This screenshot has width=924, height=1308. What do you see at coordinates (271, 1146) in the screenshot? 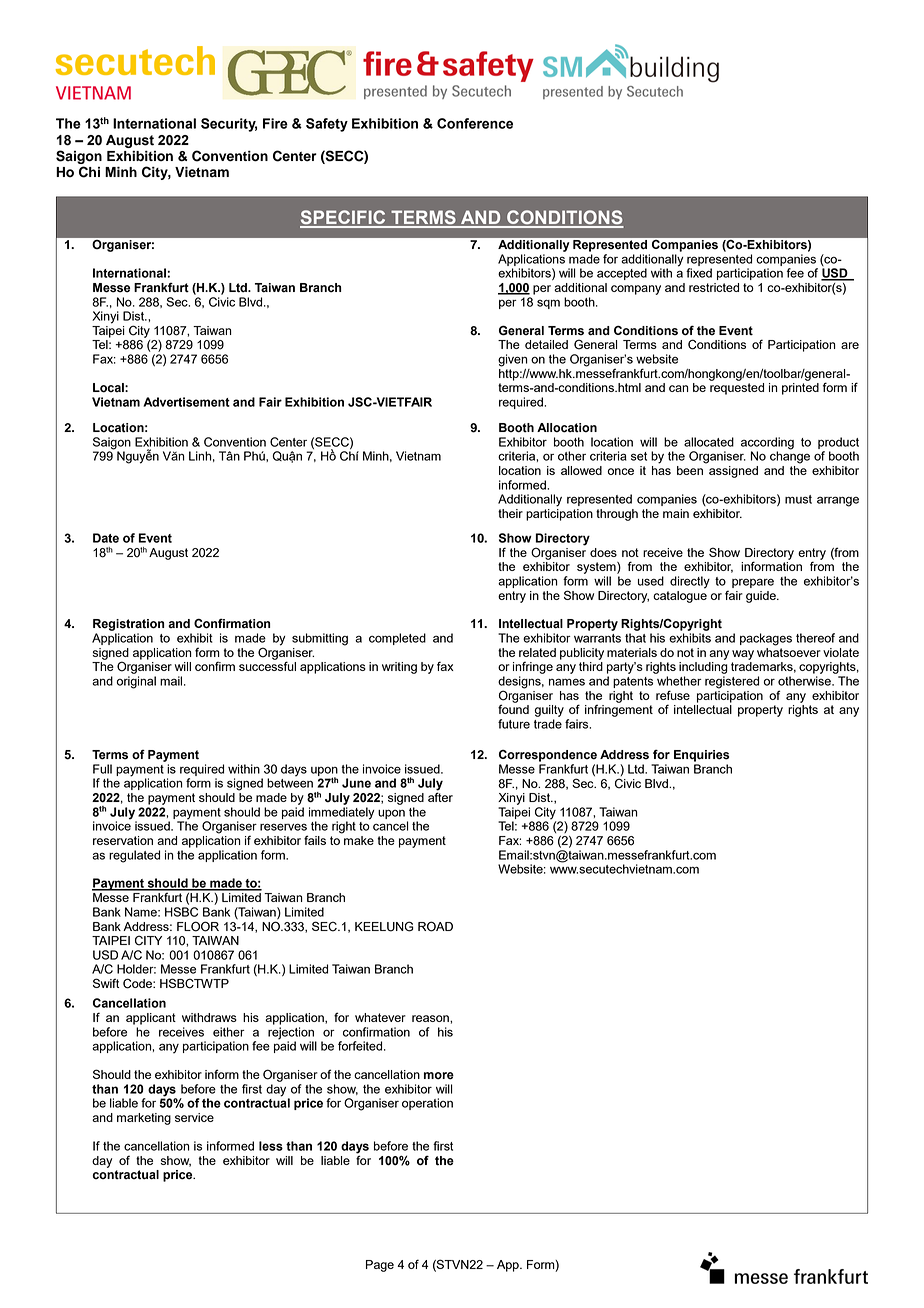
I see `less` at bounding box center [271, 1146].
